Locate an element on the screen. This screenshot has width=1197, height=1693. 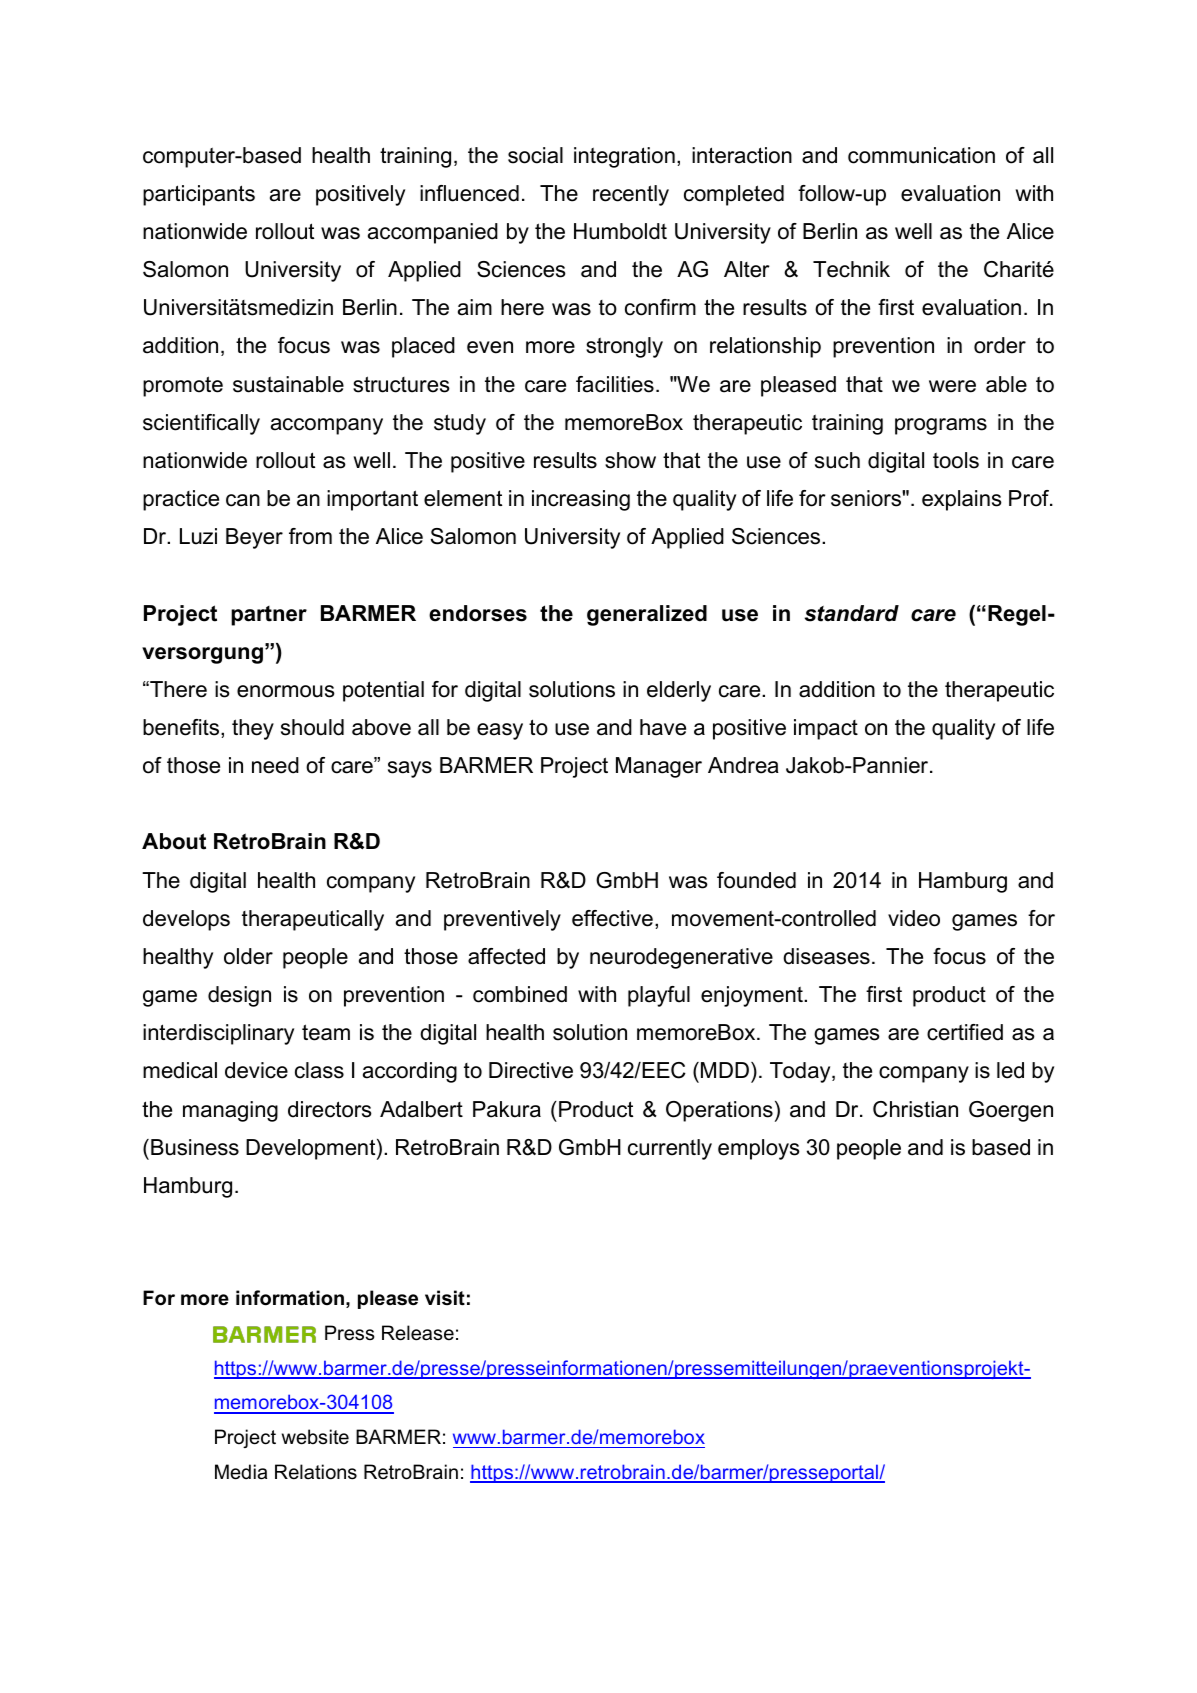
participants is located at coordinates (199, 195).
